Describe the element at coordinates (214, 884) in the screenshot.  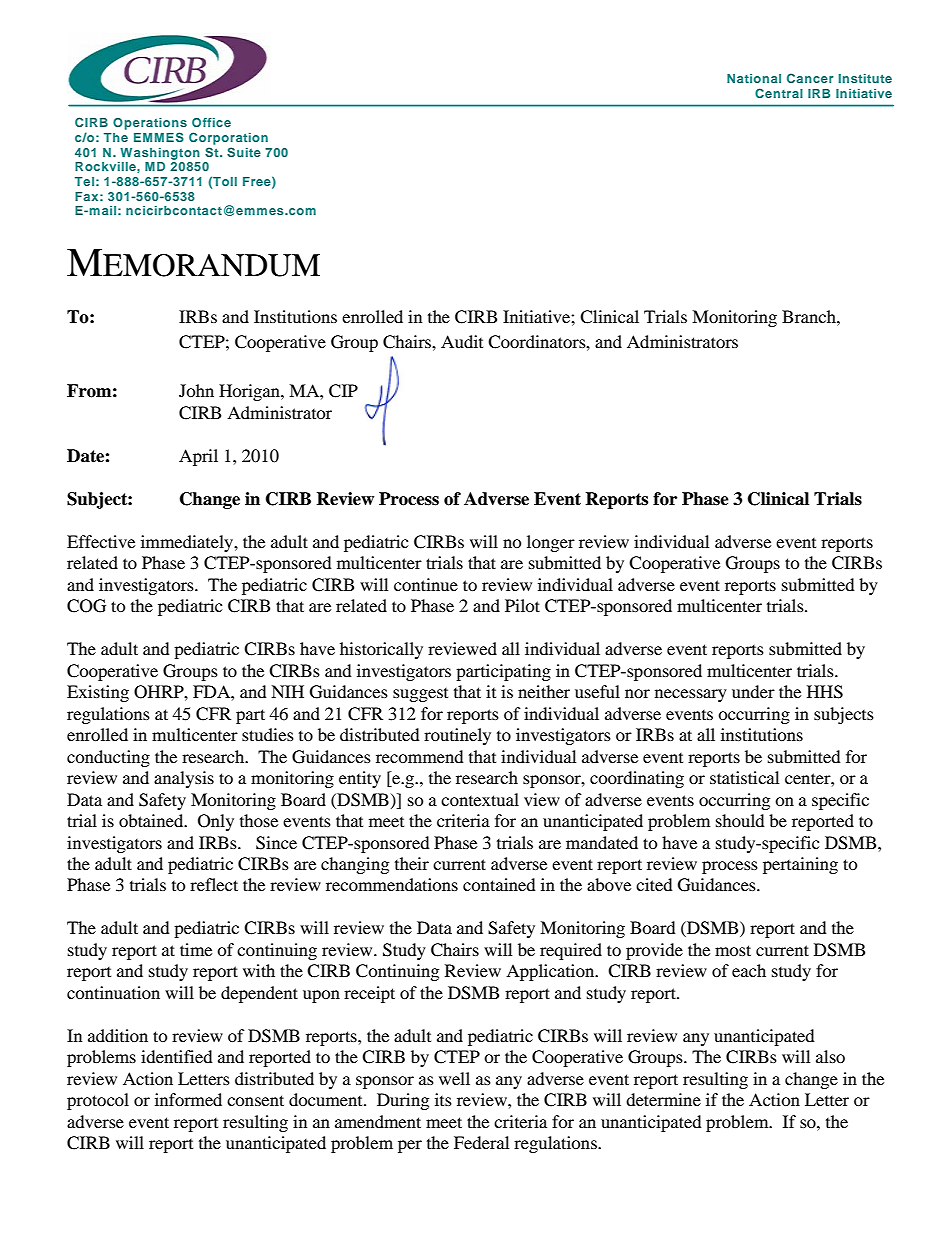
I see `reflect` at that location.
